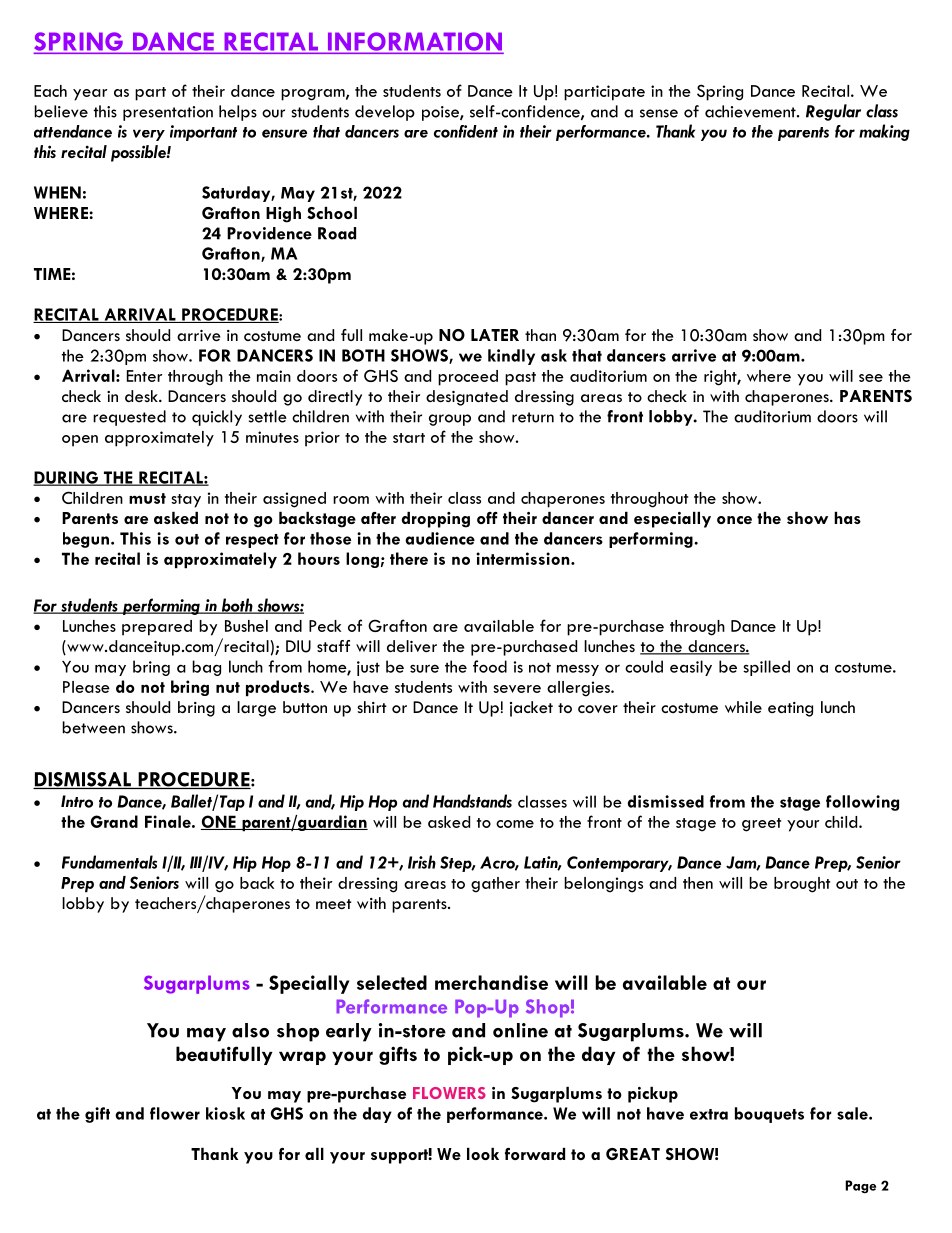  I want to click on once, so click(734, 520).
